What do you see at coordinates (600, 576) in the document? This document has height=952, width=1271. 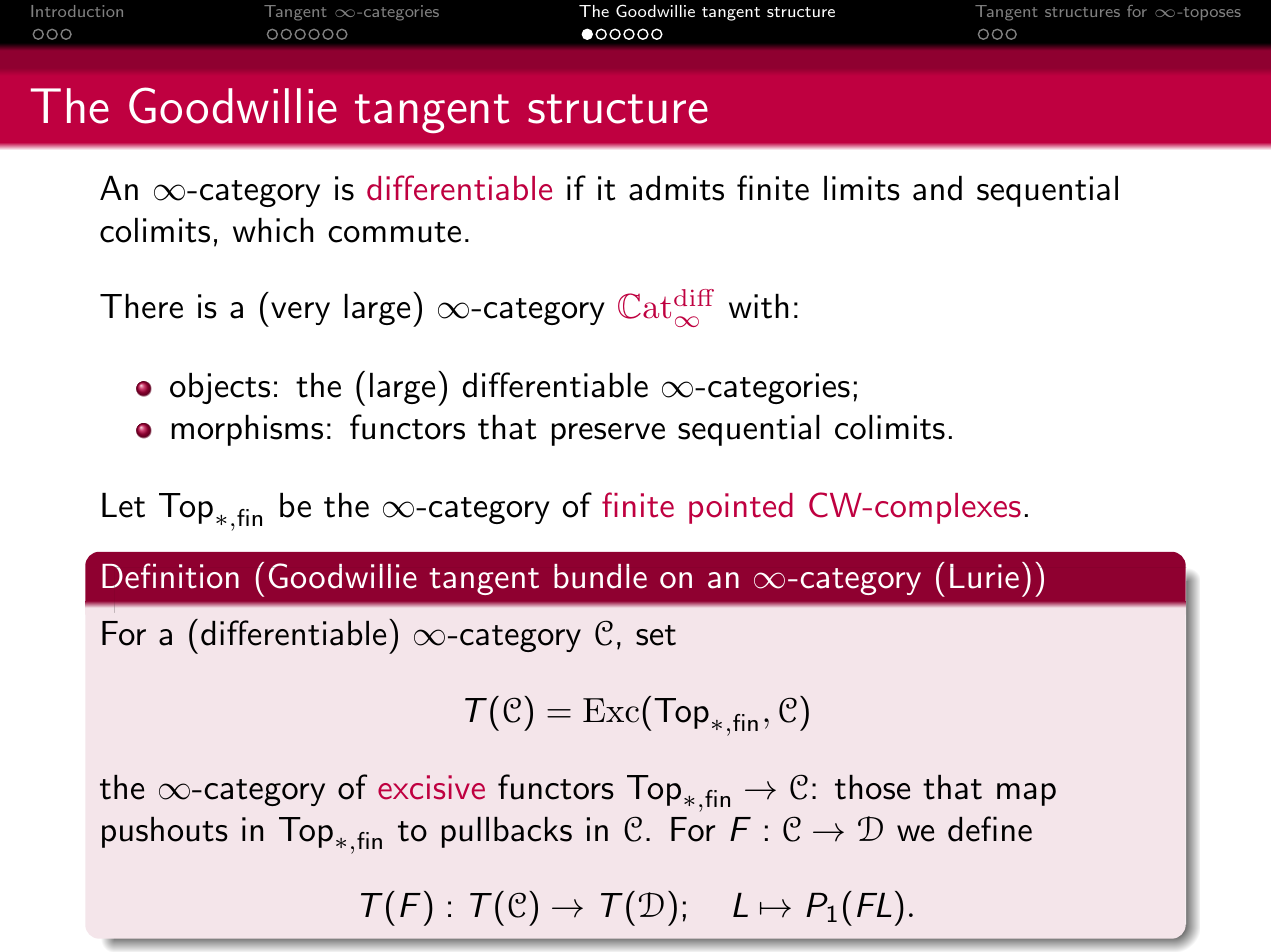 I see `bundle` at bounding box center [600, 576].
